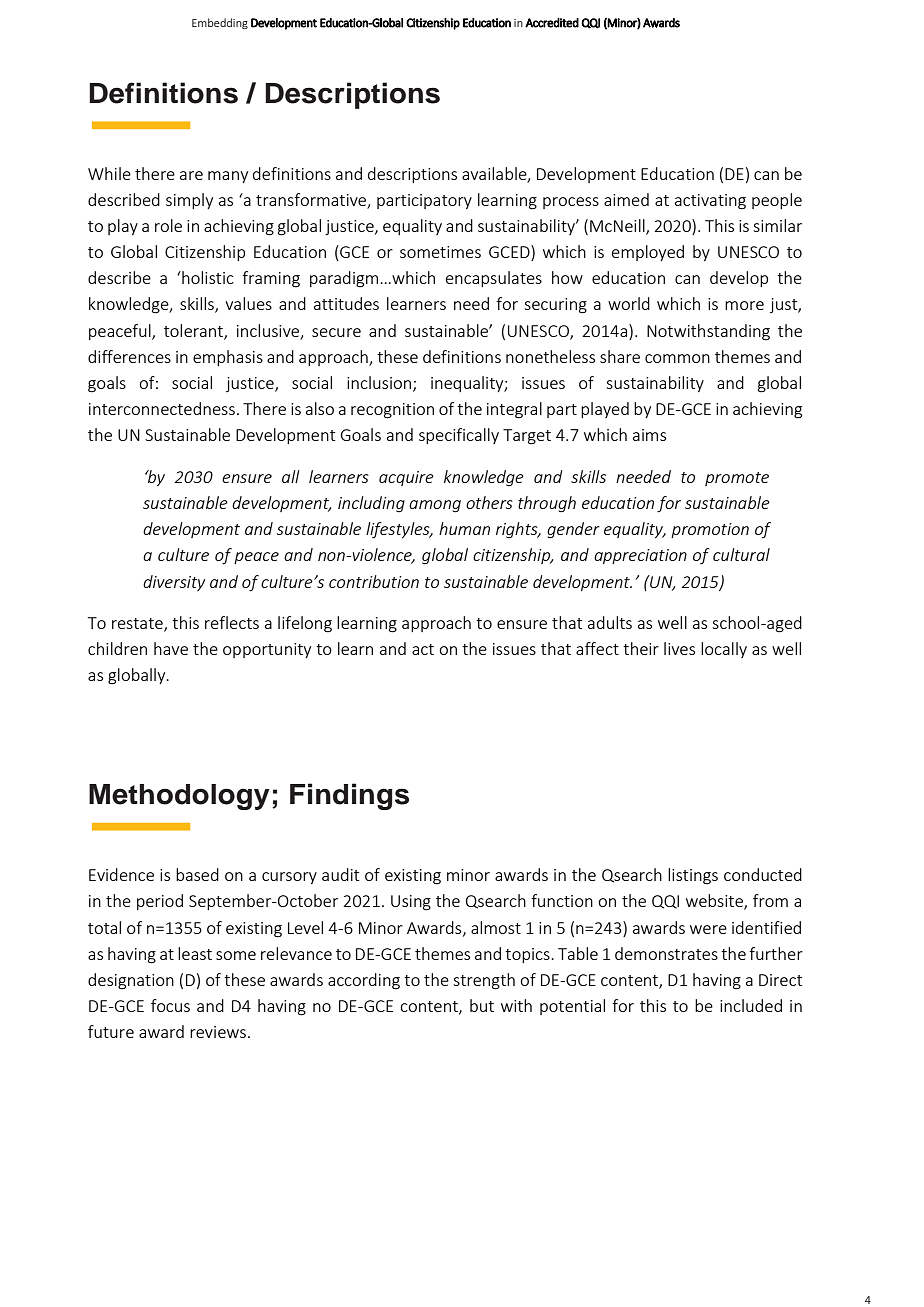 Image resolution: width=924 pixels, height=1307 pixels. I want to click on activating, so click(710, 202).
